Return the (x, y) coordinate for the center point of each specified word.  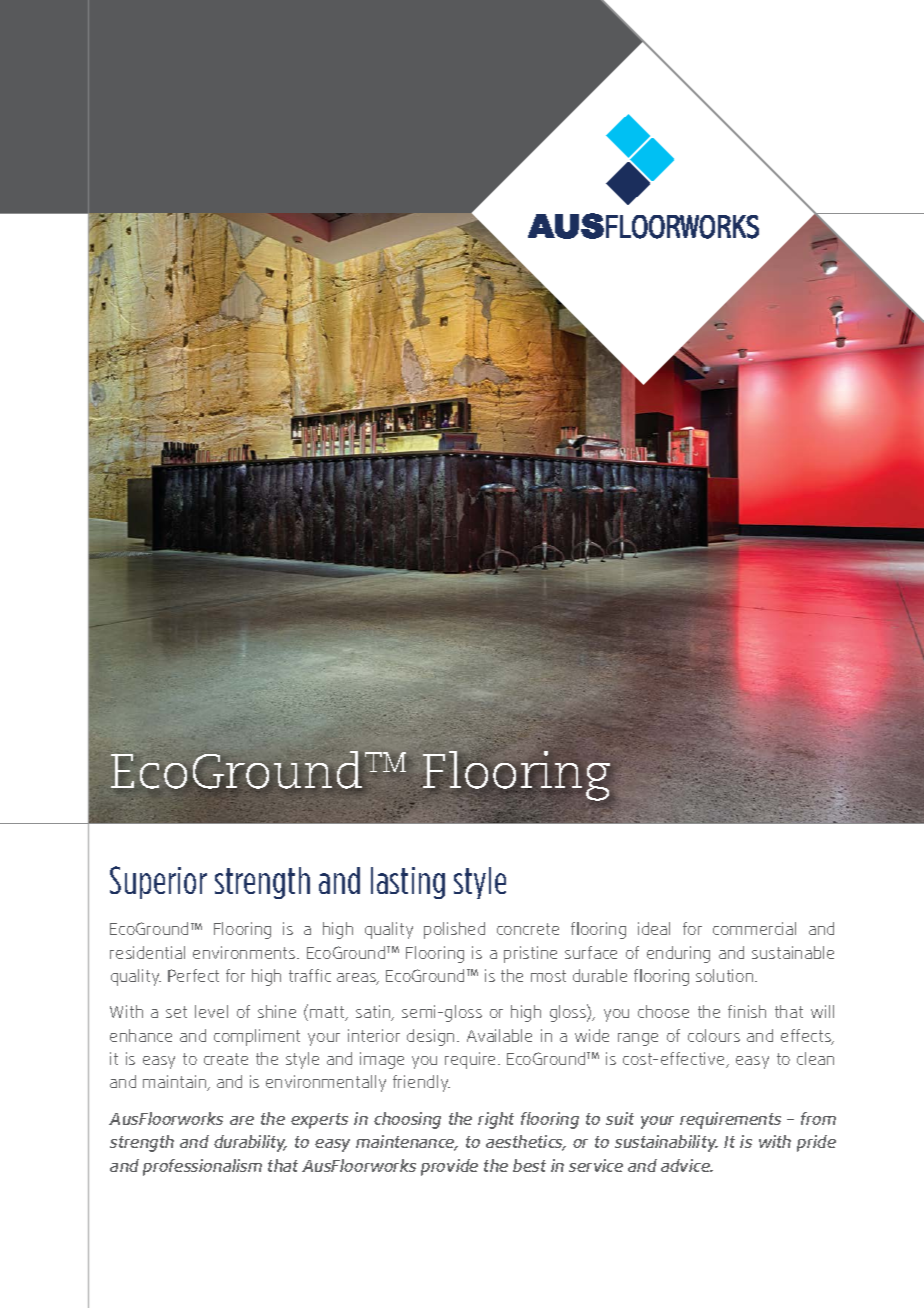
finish (747, 1011)
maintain (176, 1083)
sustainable (793, 952)
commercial (754, 928)
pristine (530, 954)
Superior (158, 882)
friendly (421, 1083)
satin (374, 1013)
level (211, 1011)
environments (245, 952)
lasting (408, 883)
